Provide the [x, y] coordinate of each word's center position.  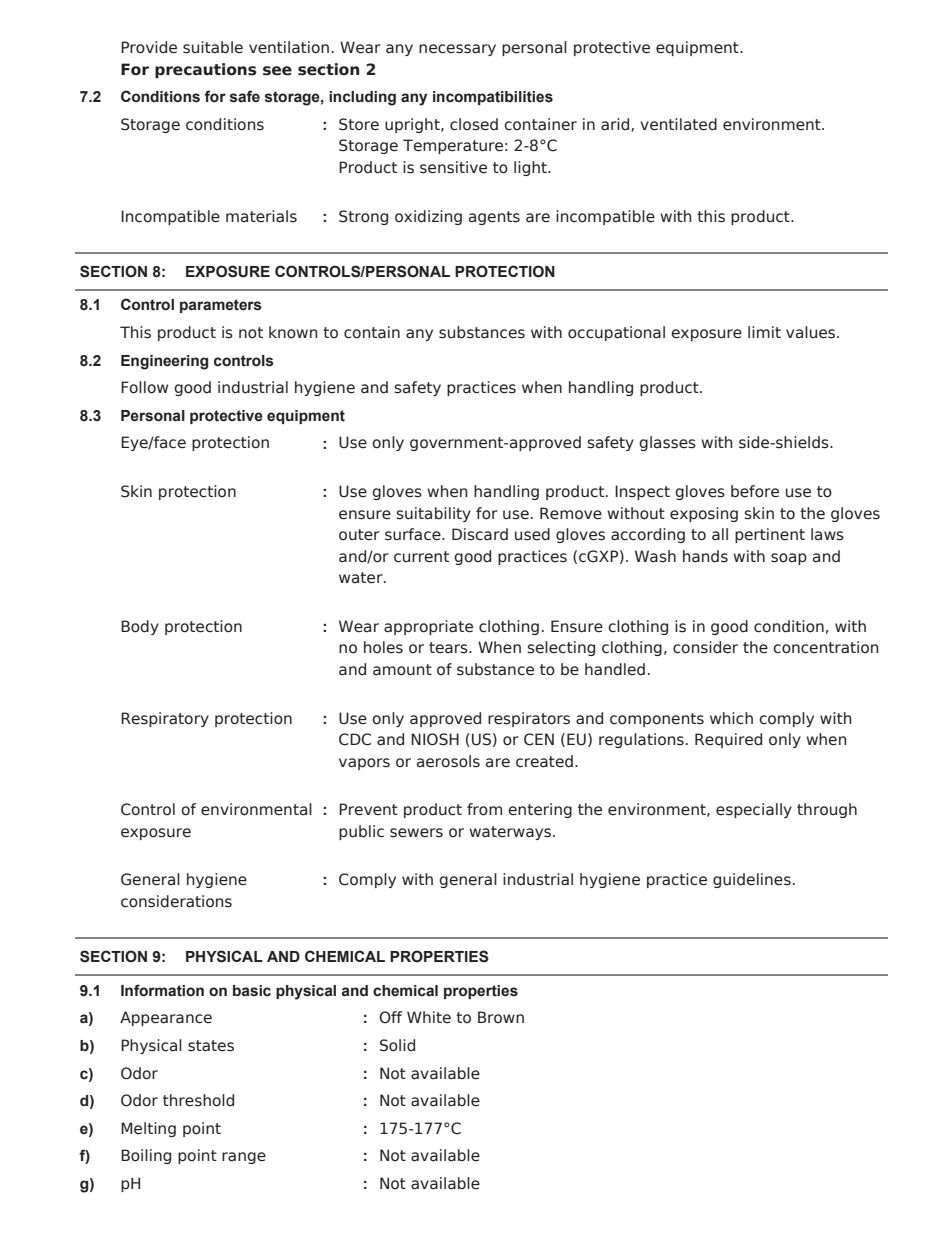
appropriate [428, 627]
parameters [221, 306]
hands [705, 556]
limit [764, 332]
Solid [397, 1045]
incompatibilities [493, 98]
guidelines [752, 880]
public [361, 832]
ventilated [678, 124]
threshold [198, 1100]
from [484, 809]
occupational [616, 333]
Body [140, 627]
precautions [205, 70]
